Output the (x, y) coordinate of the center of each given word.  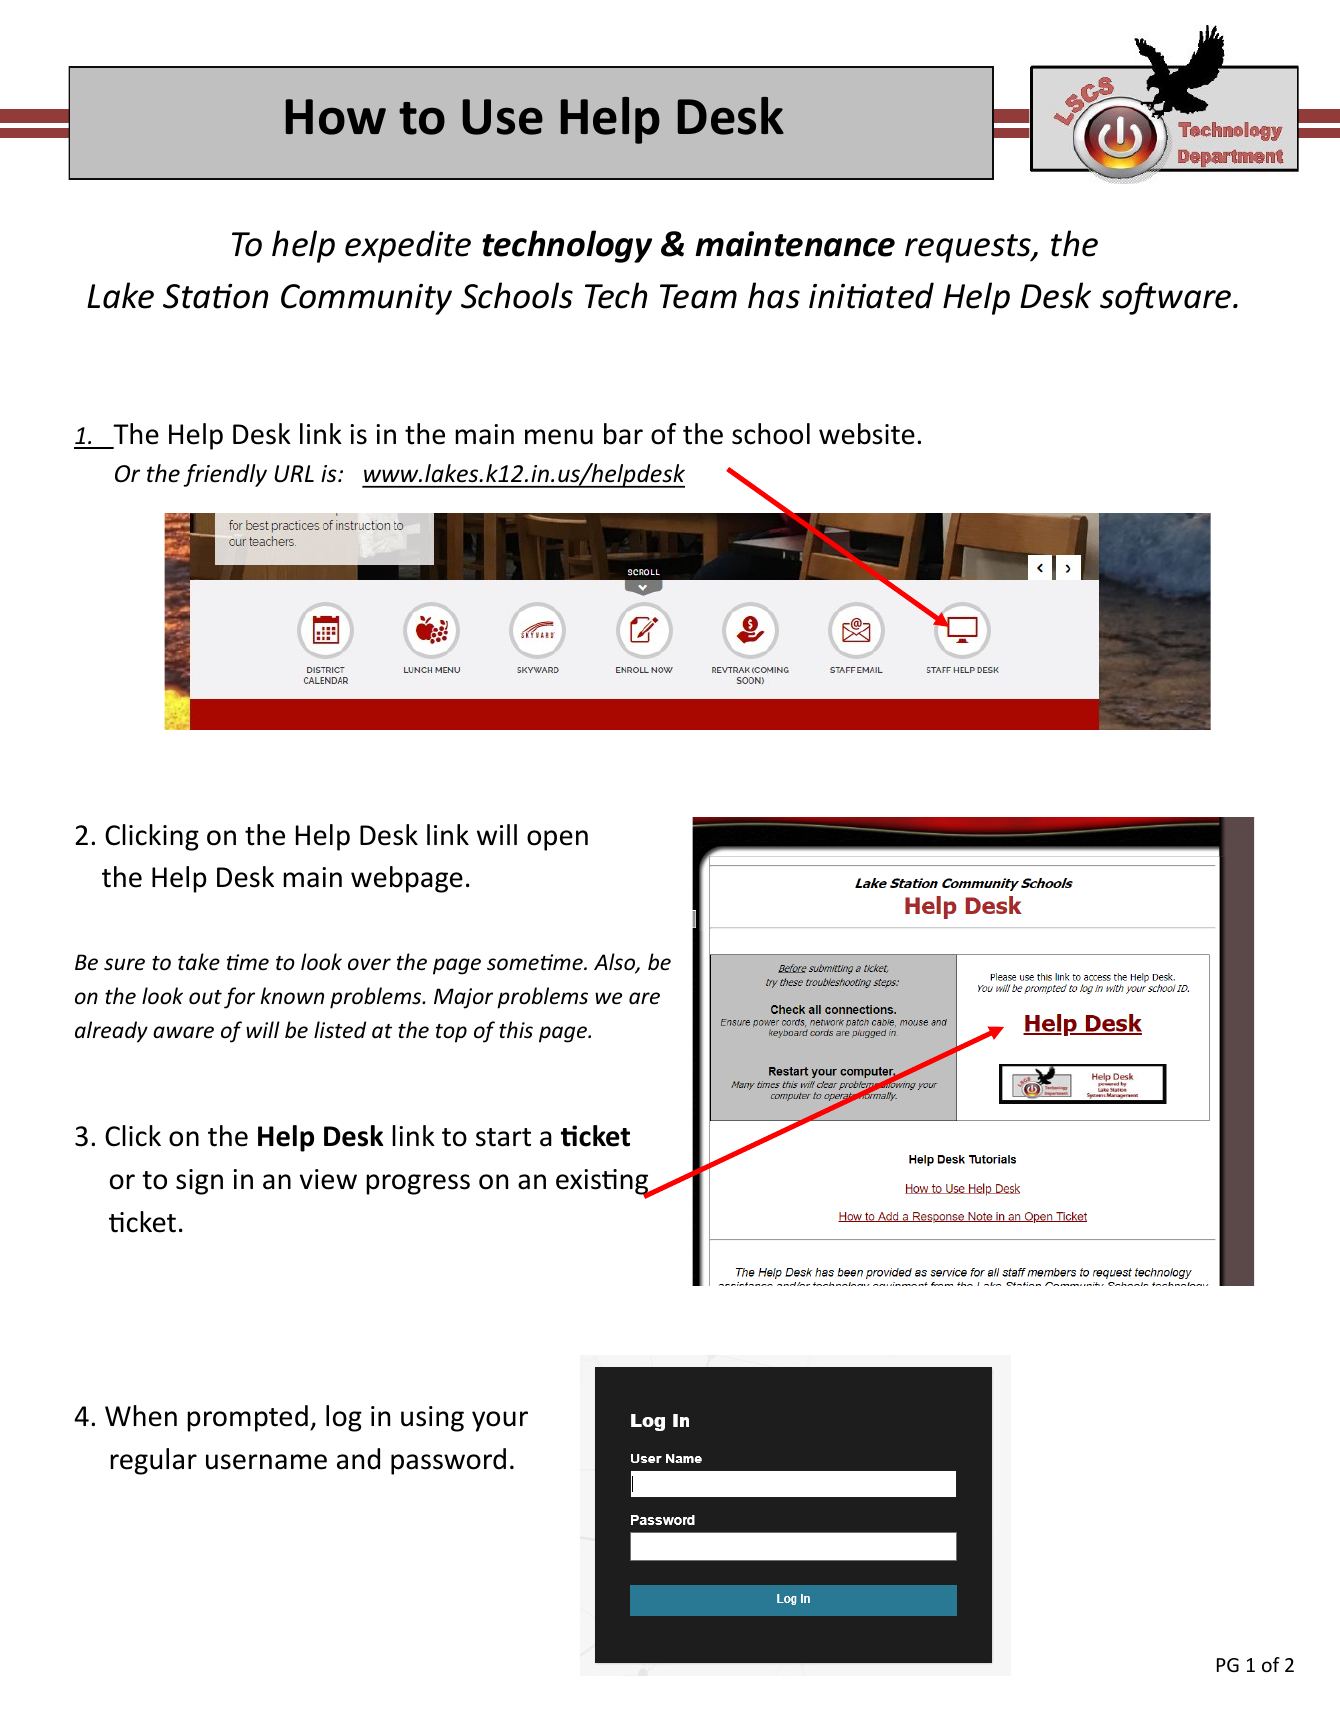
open (557, 840)
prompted (247, 1418)
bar (623, 434)
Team (698, 296)
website (867, 434)
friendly (225, 475)
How (336, 117)
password (448, 1461)
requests (969, 248)
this (516, 1030)
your (500, 1421)
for (239, 998)
